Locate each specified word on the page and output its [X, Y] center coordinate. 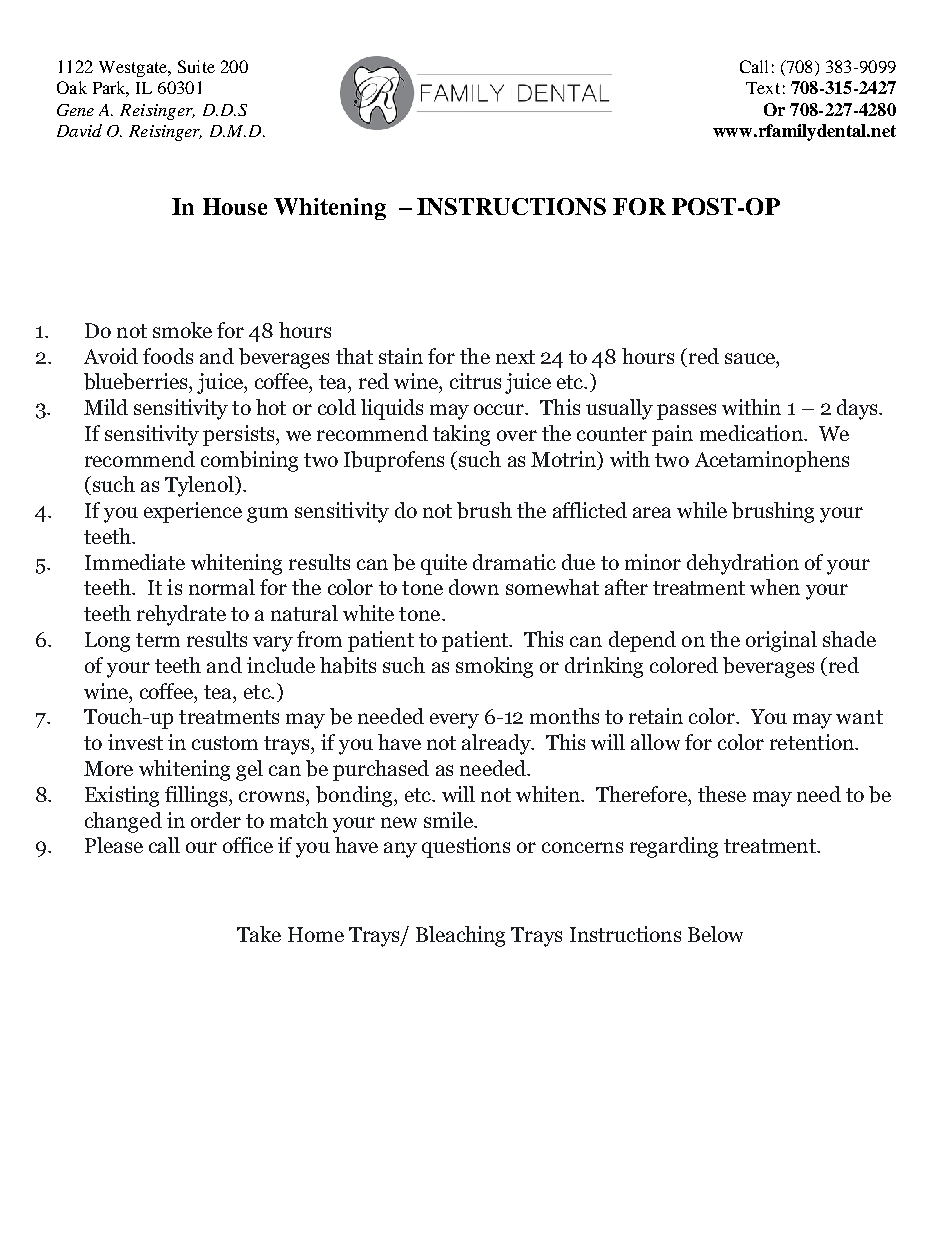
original [781, 641]
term [158, 640]
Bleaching [460, 936]
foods [168, 356]
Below [715, 934]
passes [686, 412]
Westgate [134, 69]
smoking [494, 667]
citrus [475, 381]
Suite [196, 66]
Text [763, 88]
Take [259, 934]
